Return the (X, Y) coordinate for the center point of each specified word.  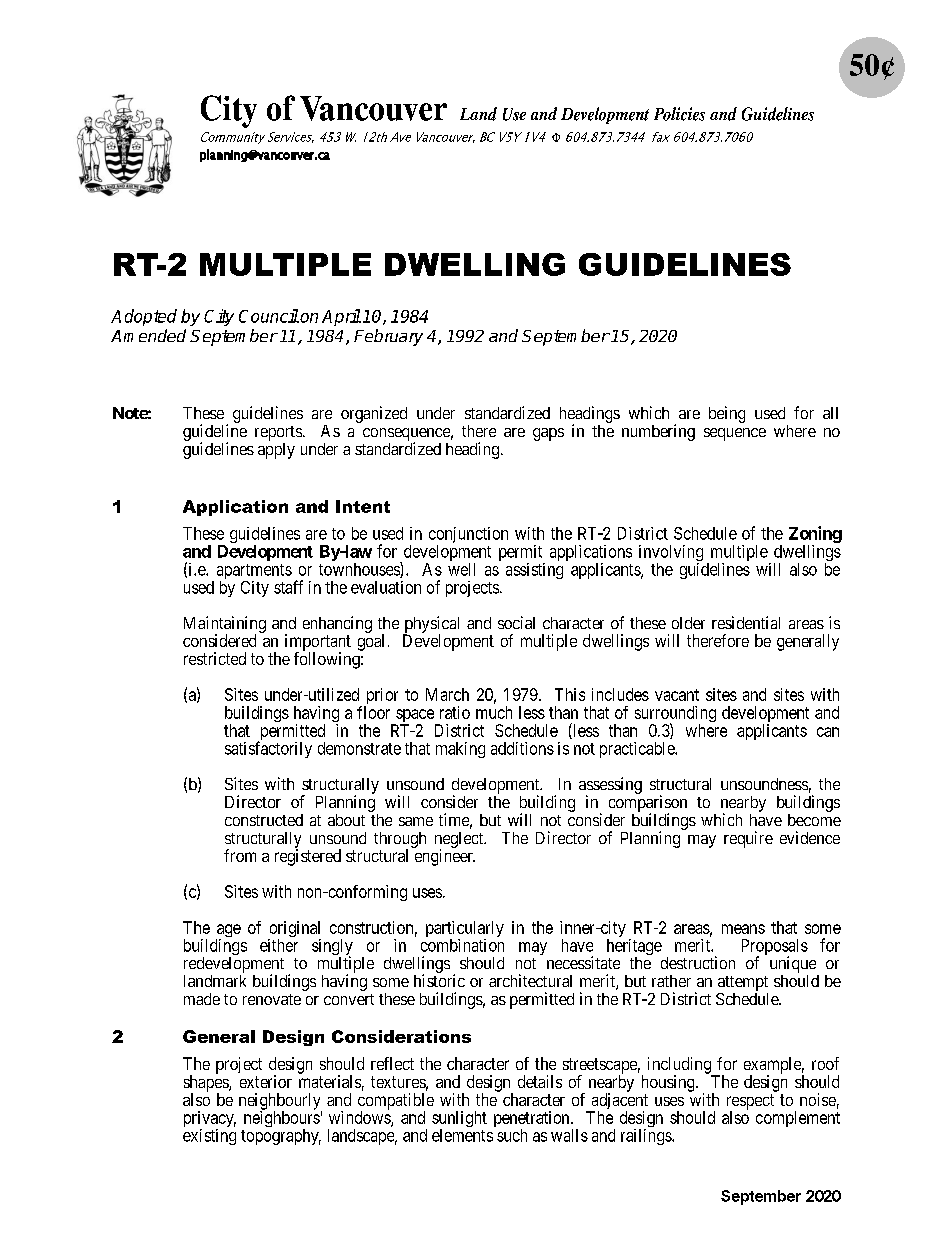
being (727, 414)
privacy (210, 1120)
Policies (679, 114)
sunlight (459, 1120)
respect (750, 1103)
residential (746, 622)
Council (269, 316)
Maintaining (225, 625)
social (516, 622)
